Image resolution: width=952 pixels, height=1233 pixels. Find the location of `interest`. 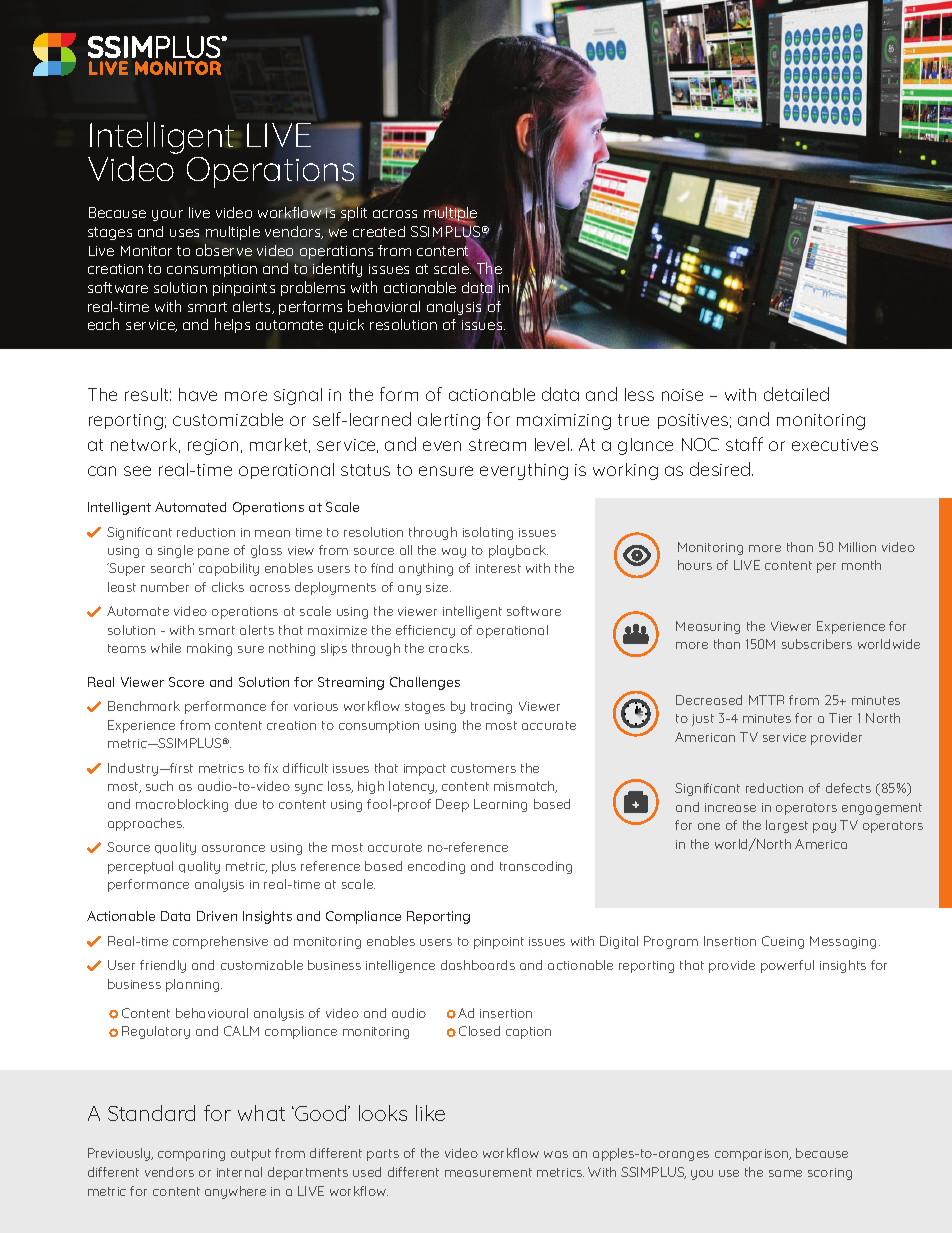

interest is located at coordinates (498, 568).
